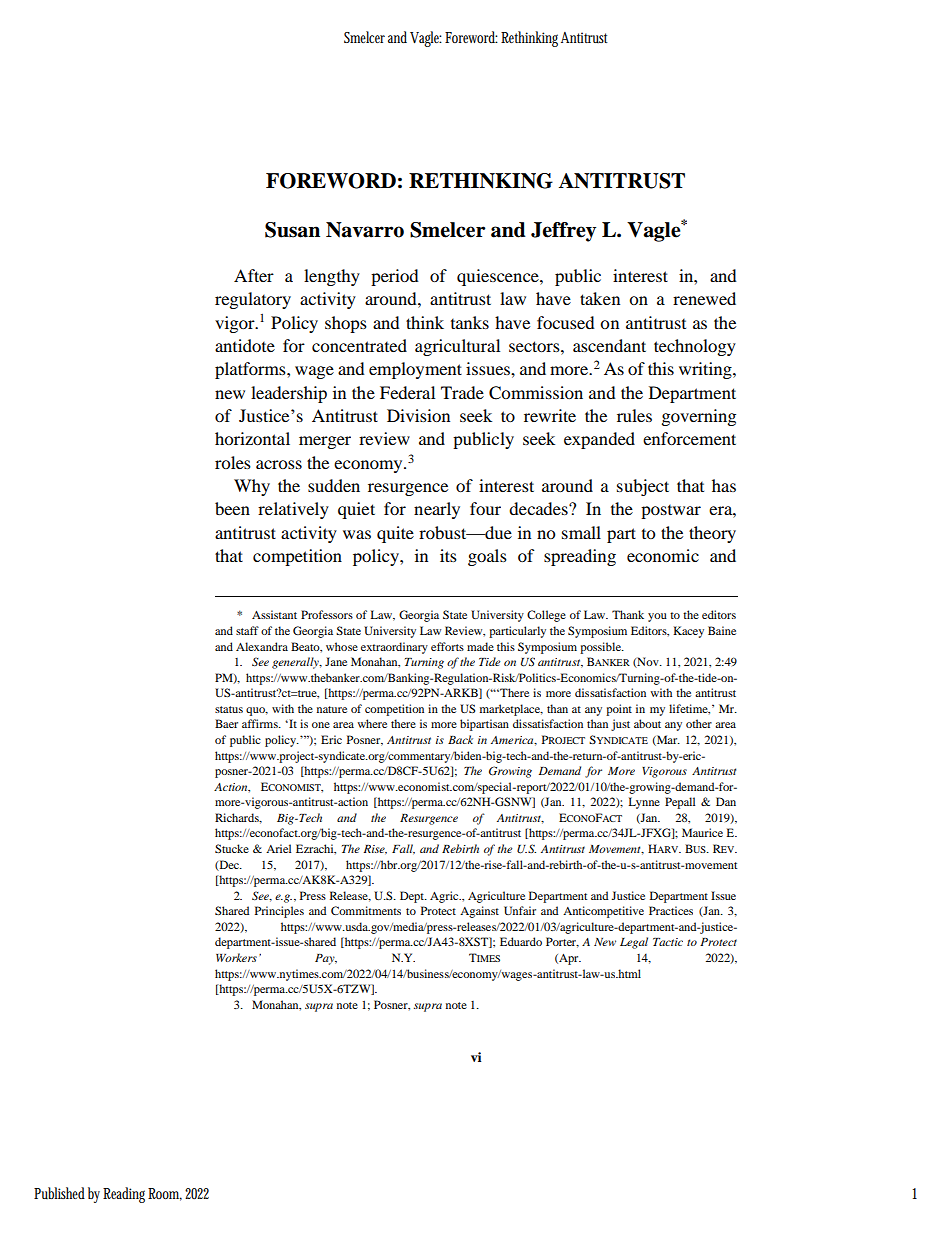  Describe the element at coordinates (395, 277) in the document. I see `period` at that location.
